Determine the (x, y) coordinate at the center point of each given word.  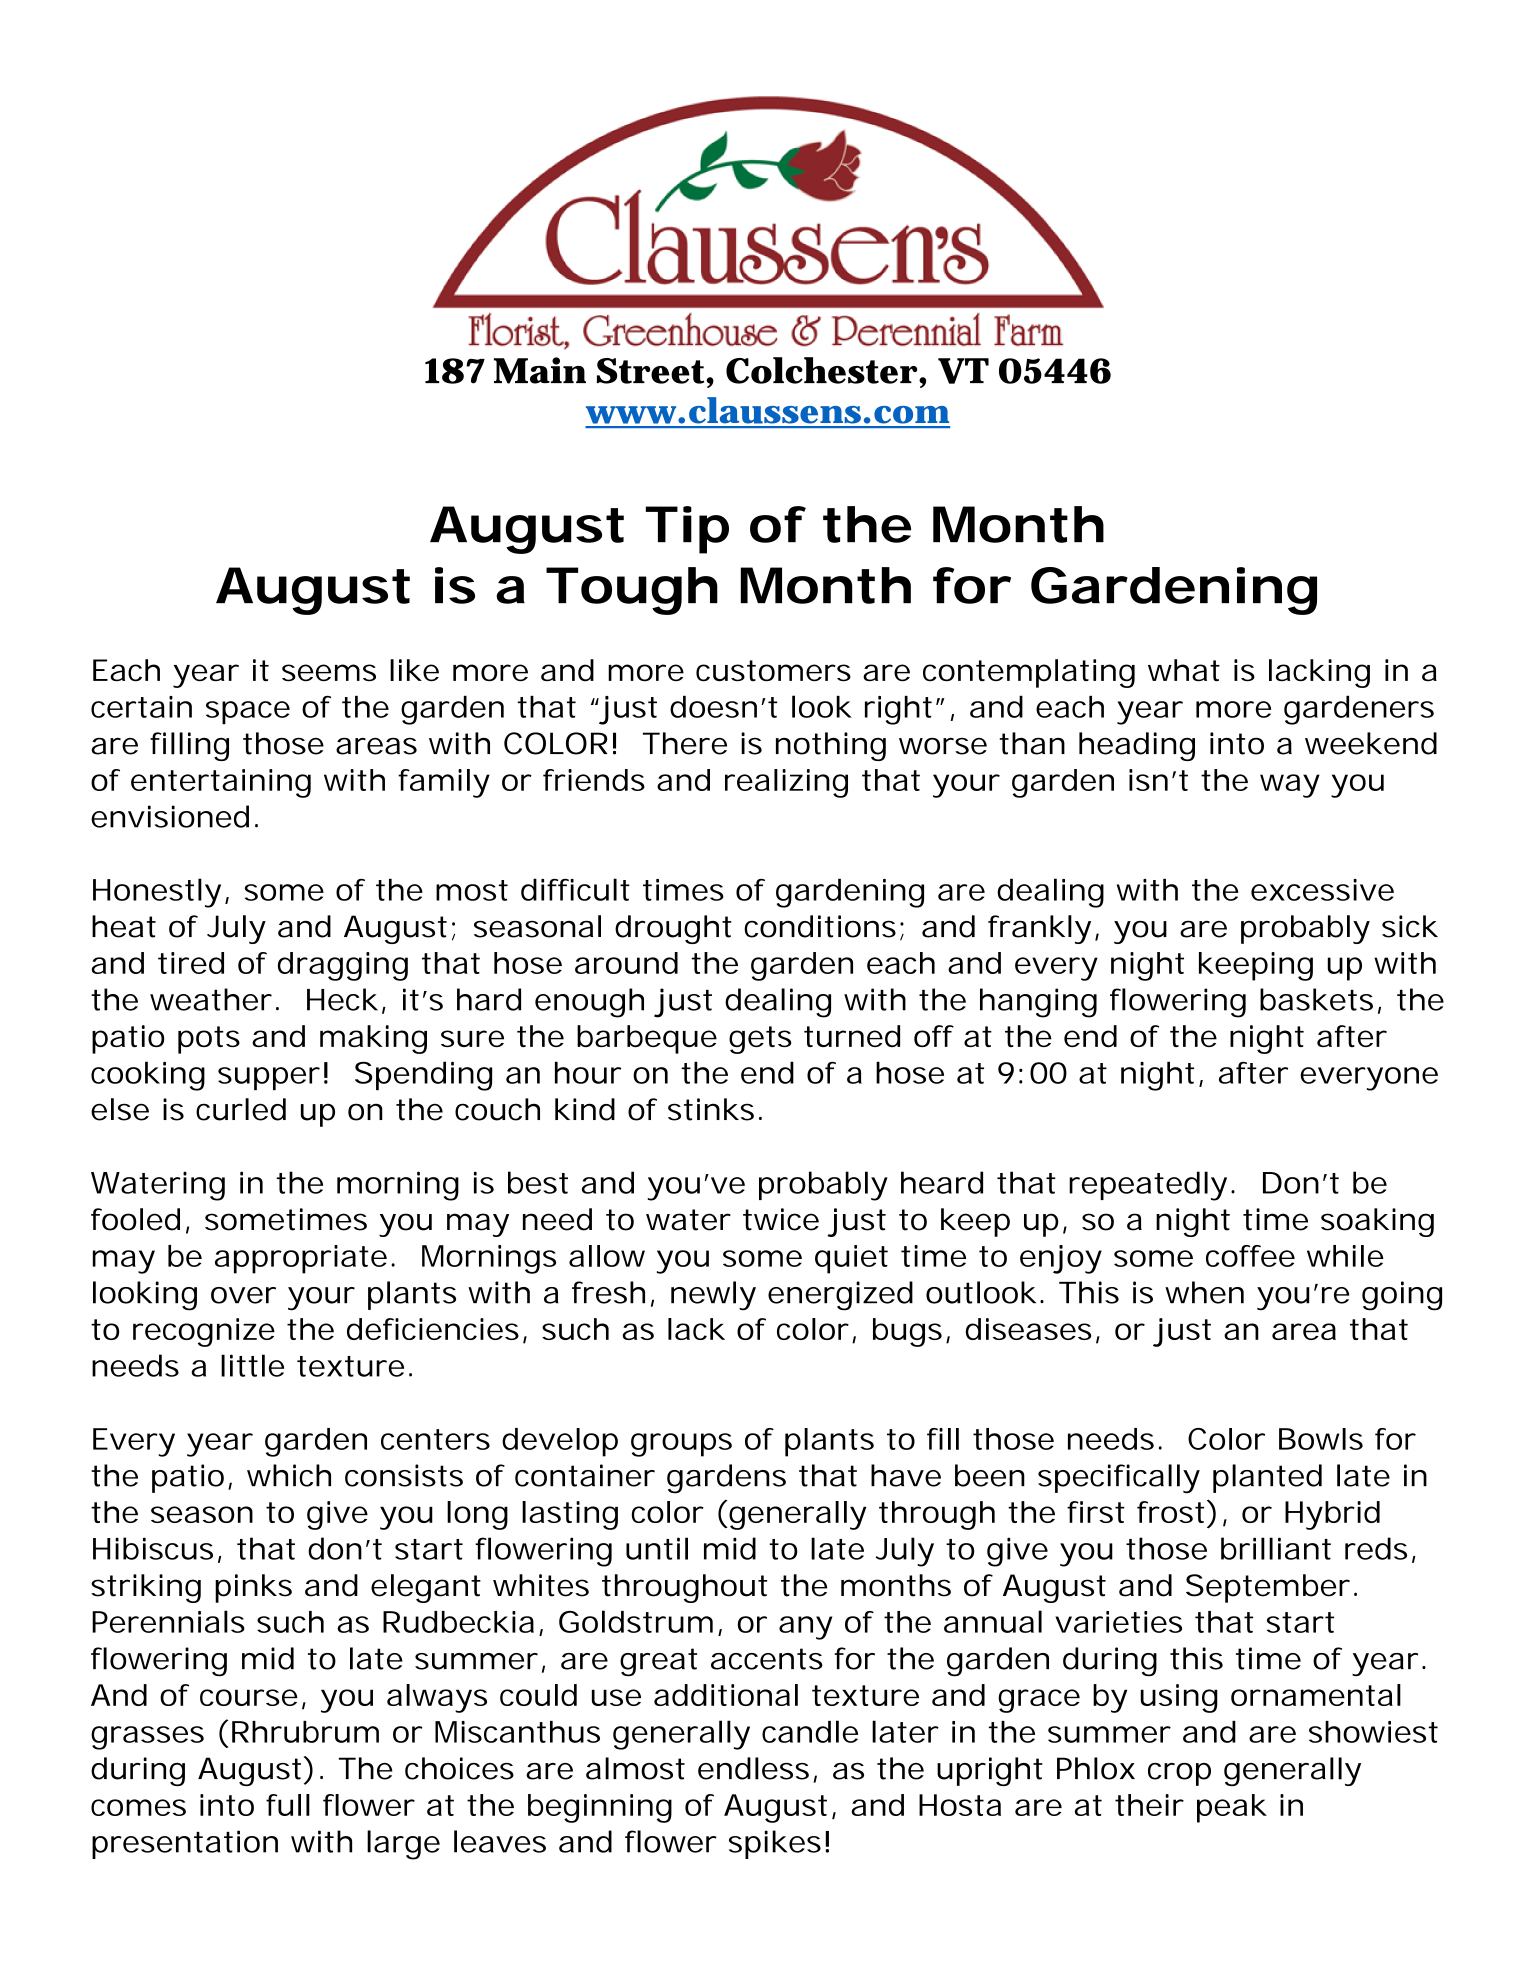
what (1184, 670)
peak (1232, 1808)
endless (753, 1768)
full (288, 1805)
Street (652, 371)
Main (540, 370)
